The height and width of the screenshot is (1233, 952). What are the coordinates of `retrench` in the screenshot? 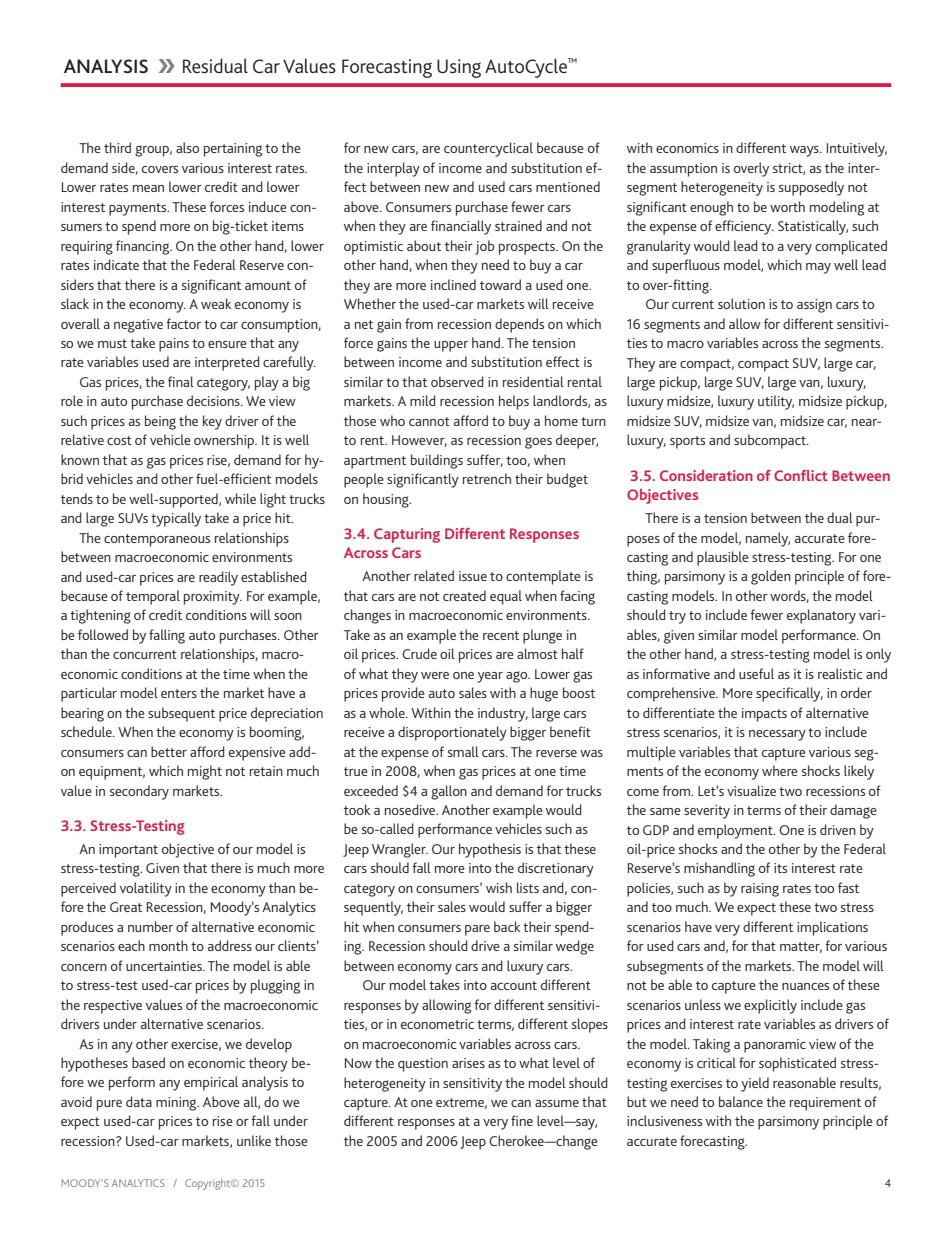 It's located at (487, 478).
